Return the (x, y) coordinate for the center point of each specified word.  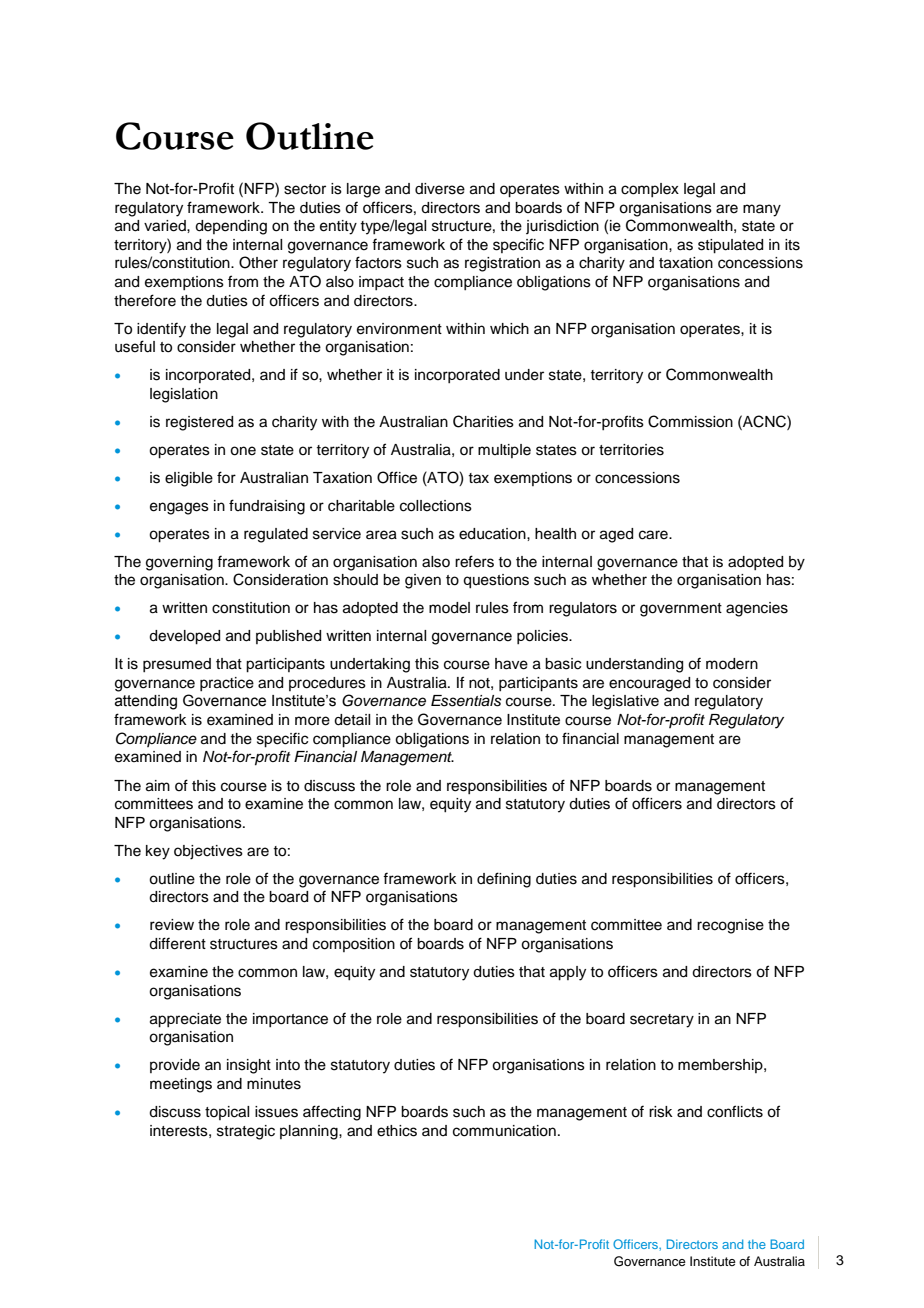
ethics (397, 1131)
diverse (440, 189)
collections (436, 506)
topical (227, 1113)
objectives (208, 852)
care (654, 535)
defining (504, 880)
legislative (625, 702)
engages (179, 508)
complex (650, 190)
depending (231, 227)
